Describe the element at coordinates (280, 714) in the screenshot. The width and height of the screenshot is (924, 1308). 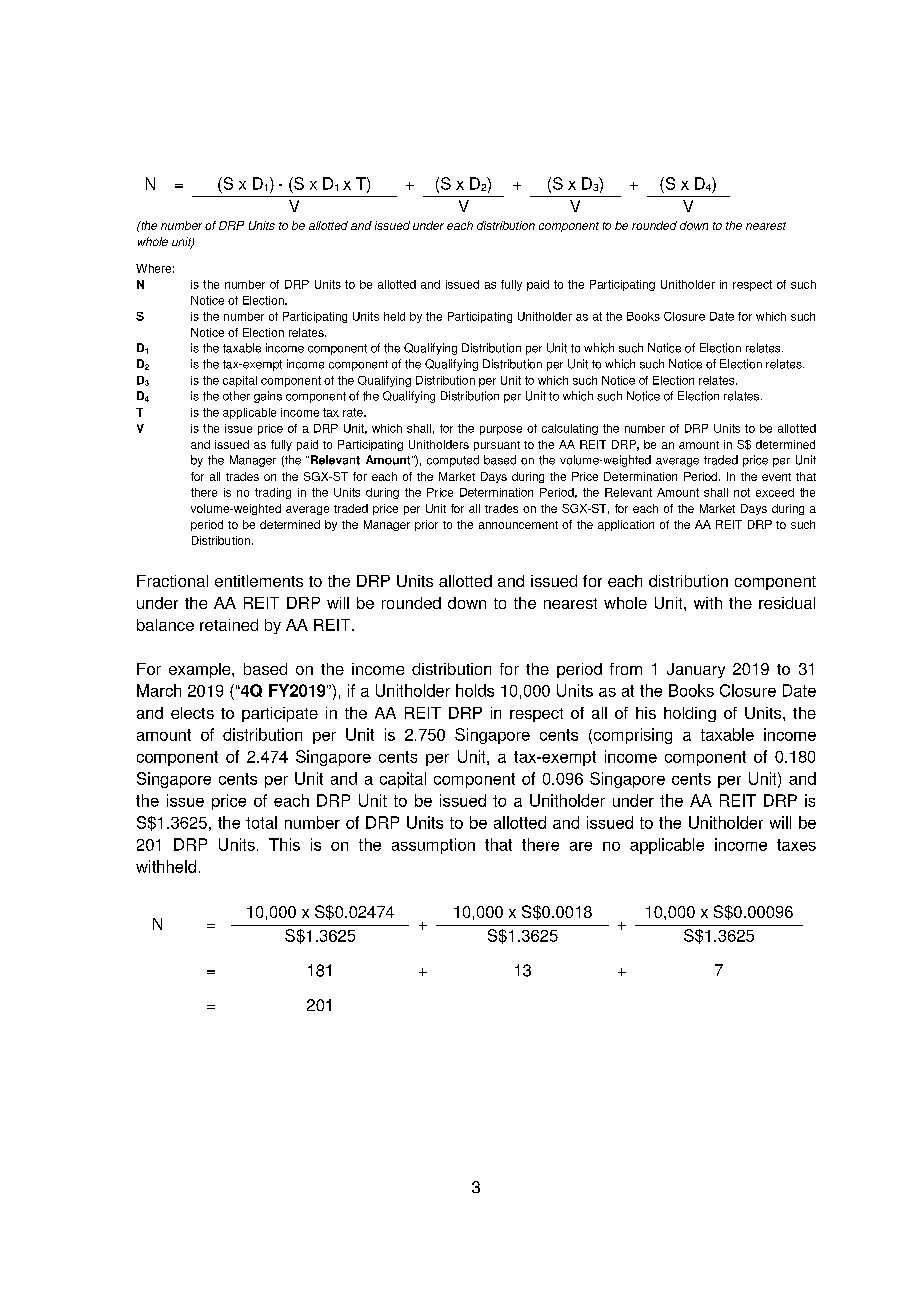
I see `participate` at that location.
